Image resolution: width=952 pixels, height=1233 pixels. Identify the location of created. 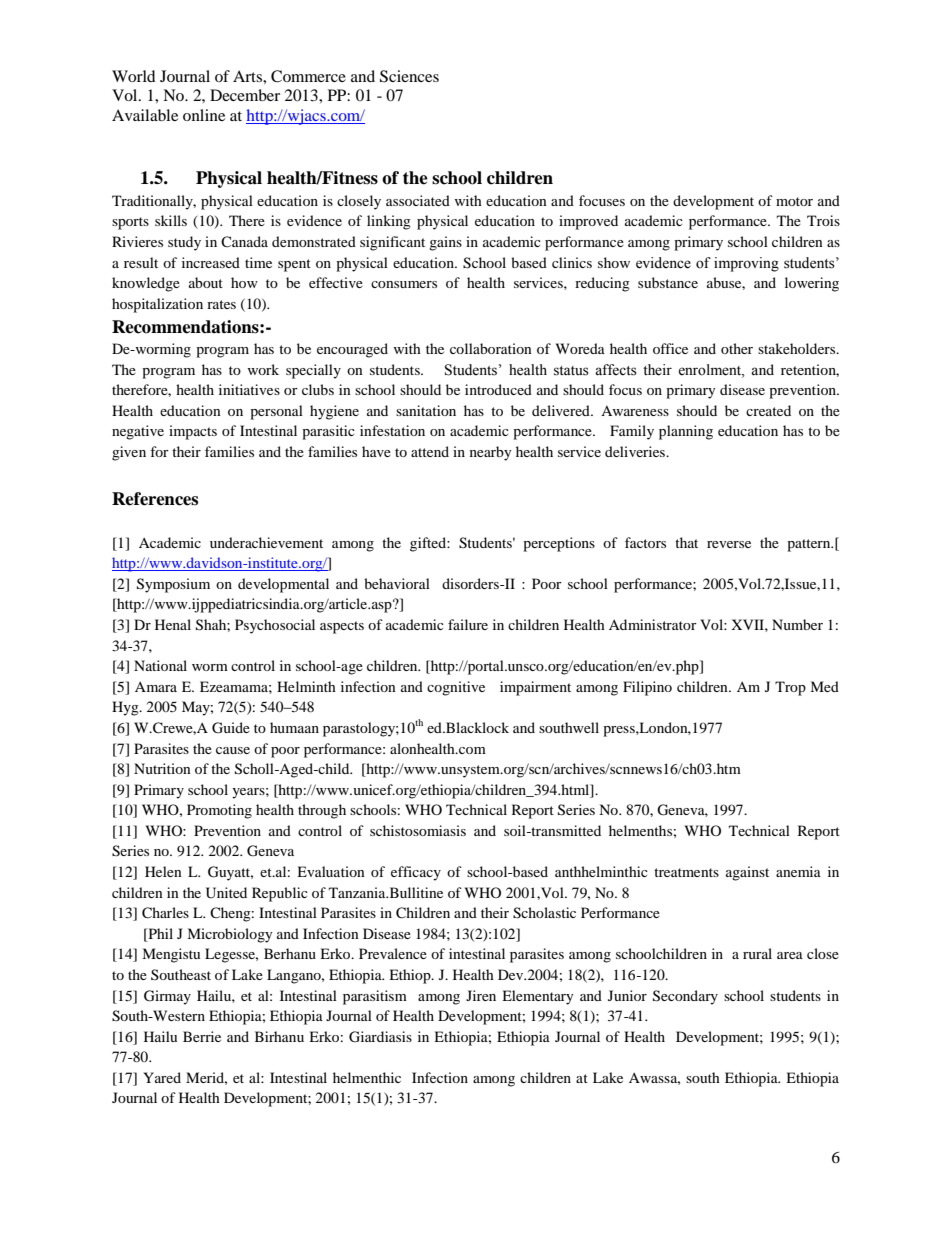
(768, 410).
